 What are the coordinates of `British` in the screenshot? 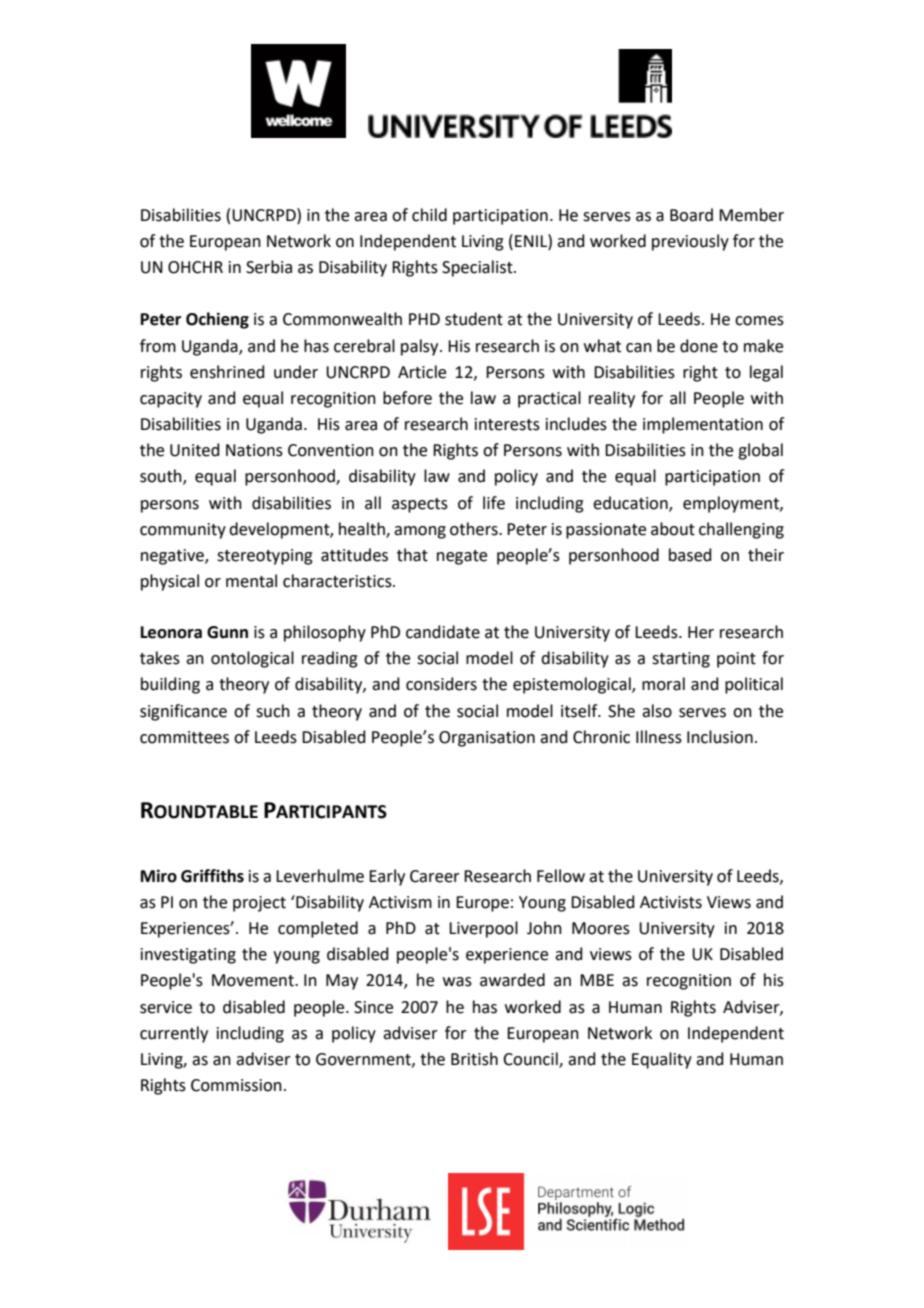 It's located at (474, 1059).
